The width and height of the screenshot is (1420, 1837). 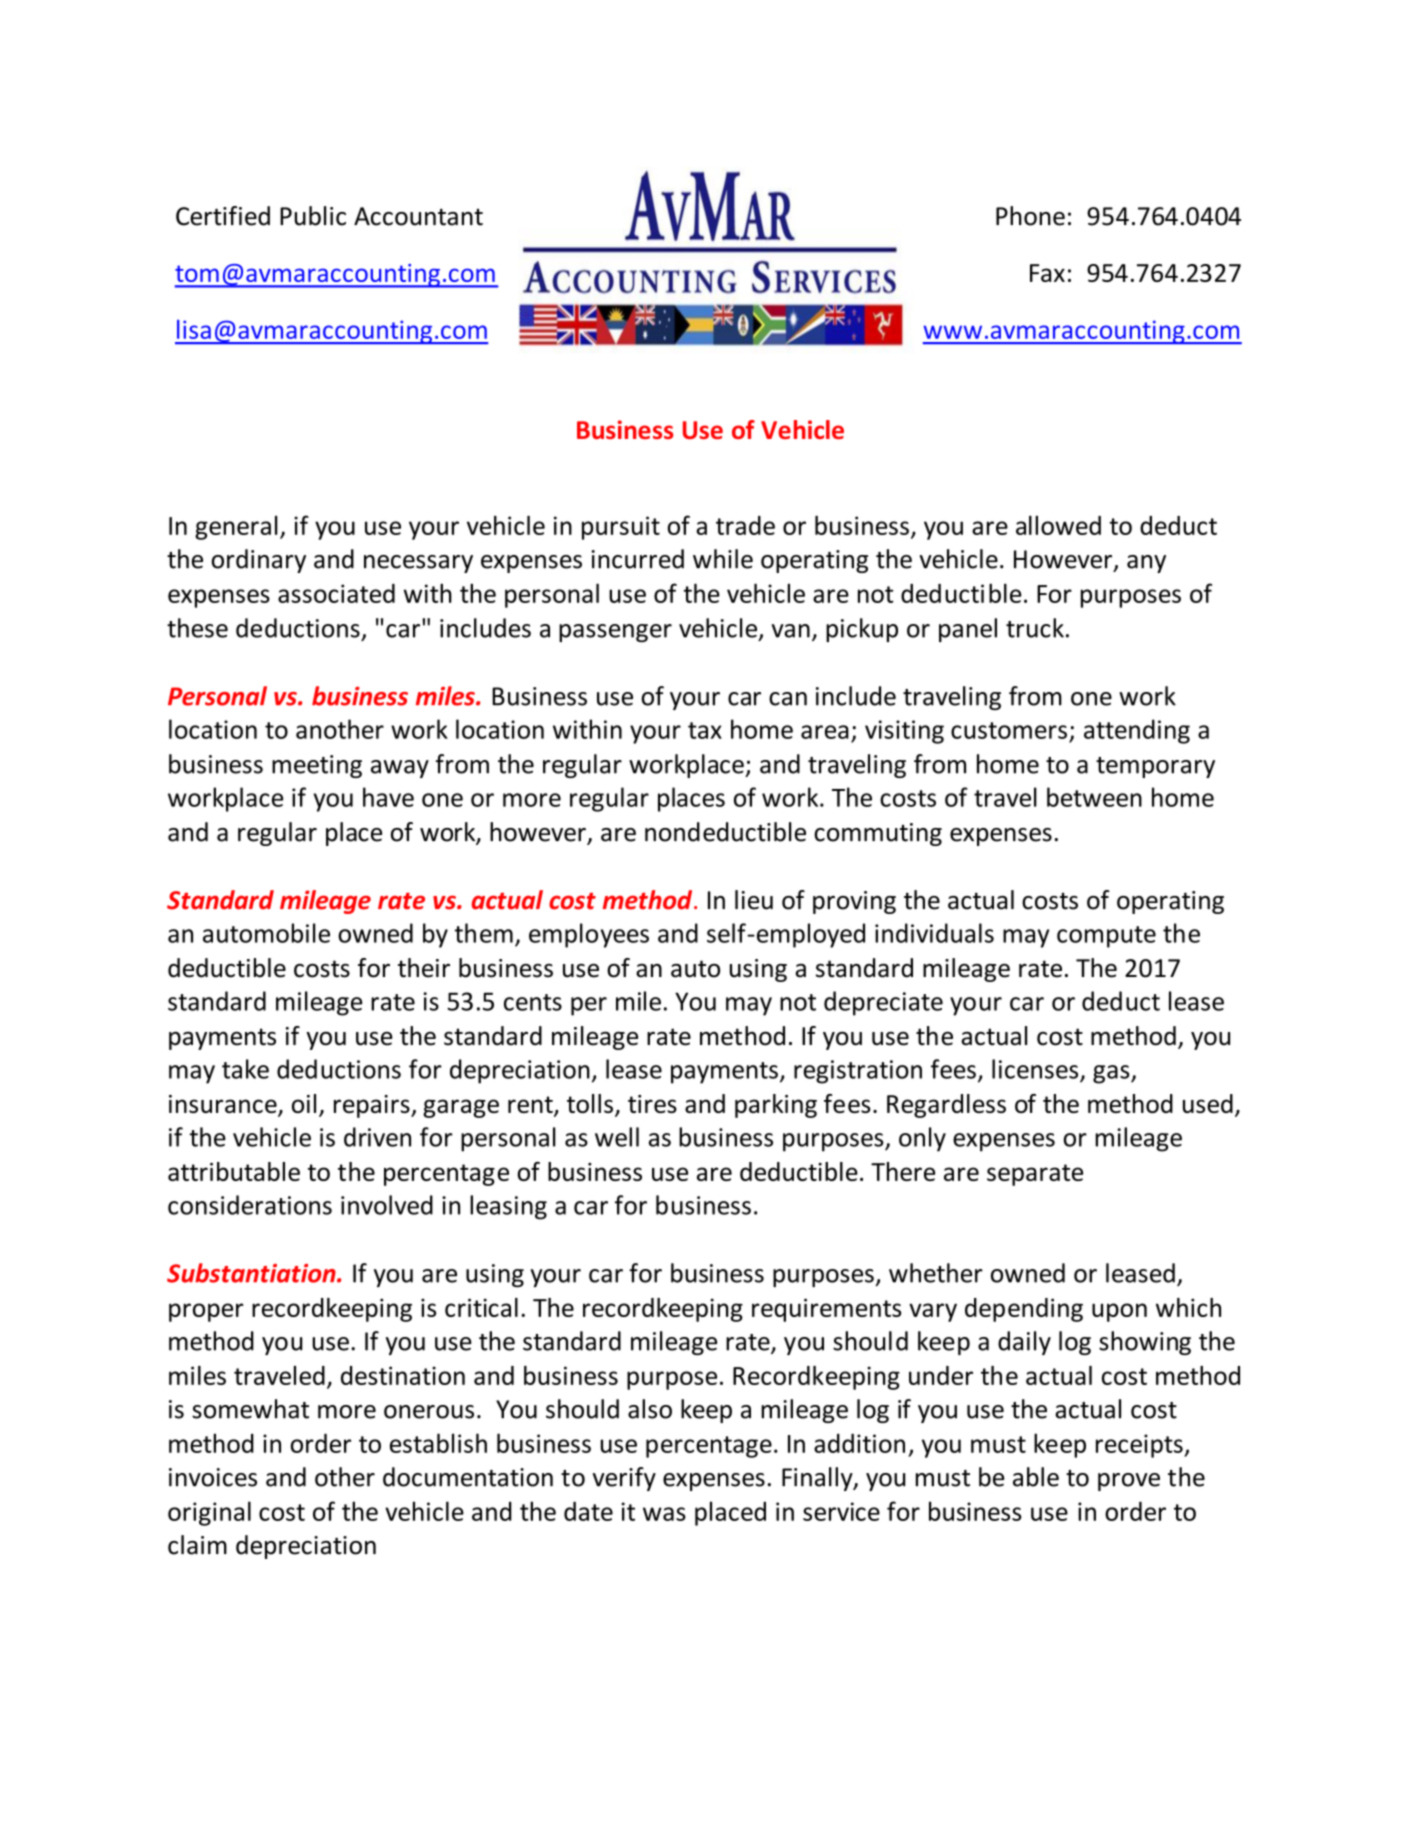 What do you see at coordinates (388, 797) in the screenshot?
I see `have` at bounding box center [388, 797].
